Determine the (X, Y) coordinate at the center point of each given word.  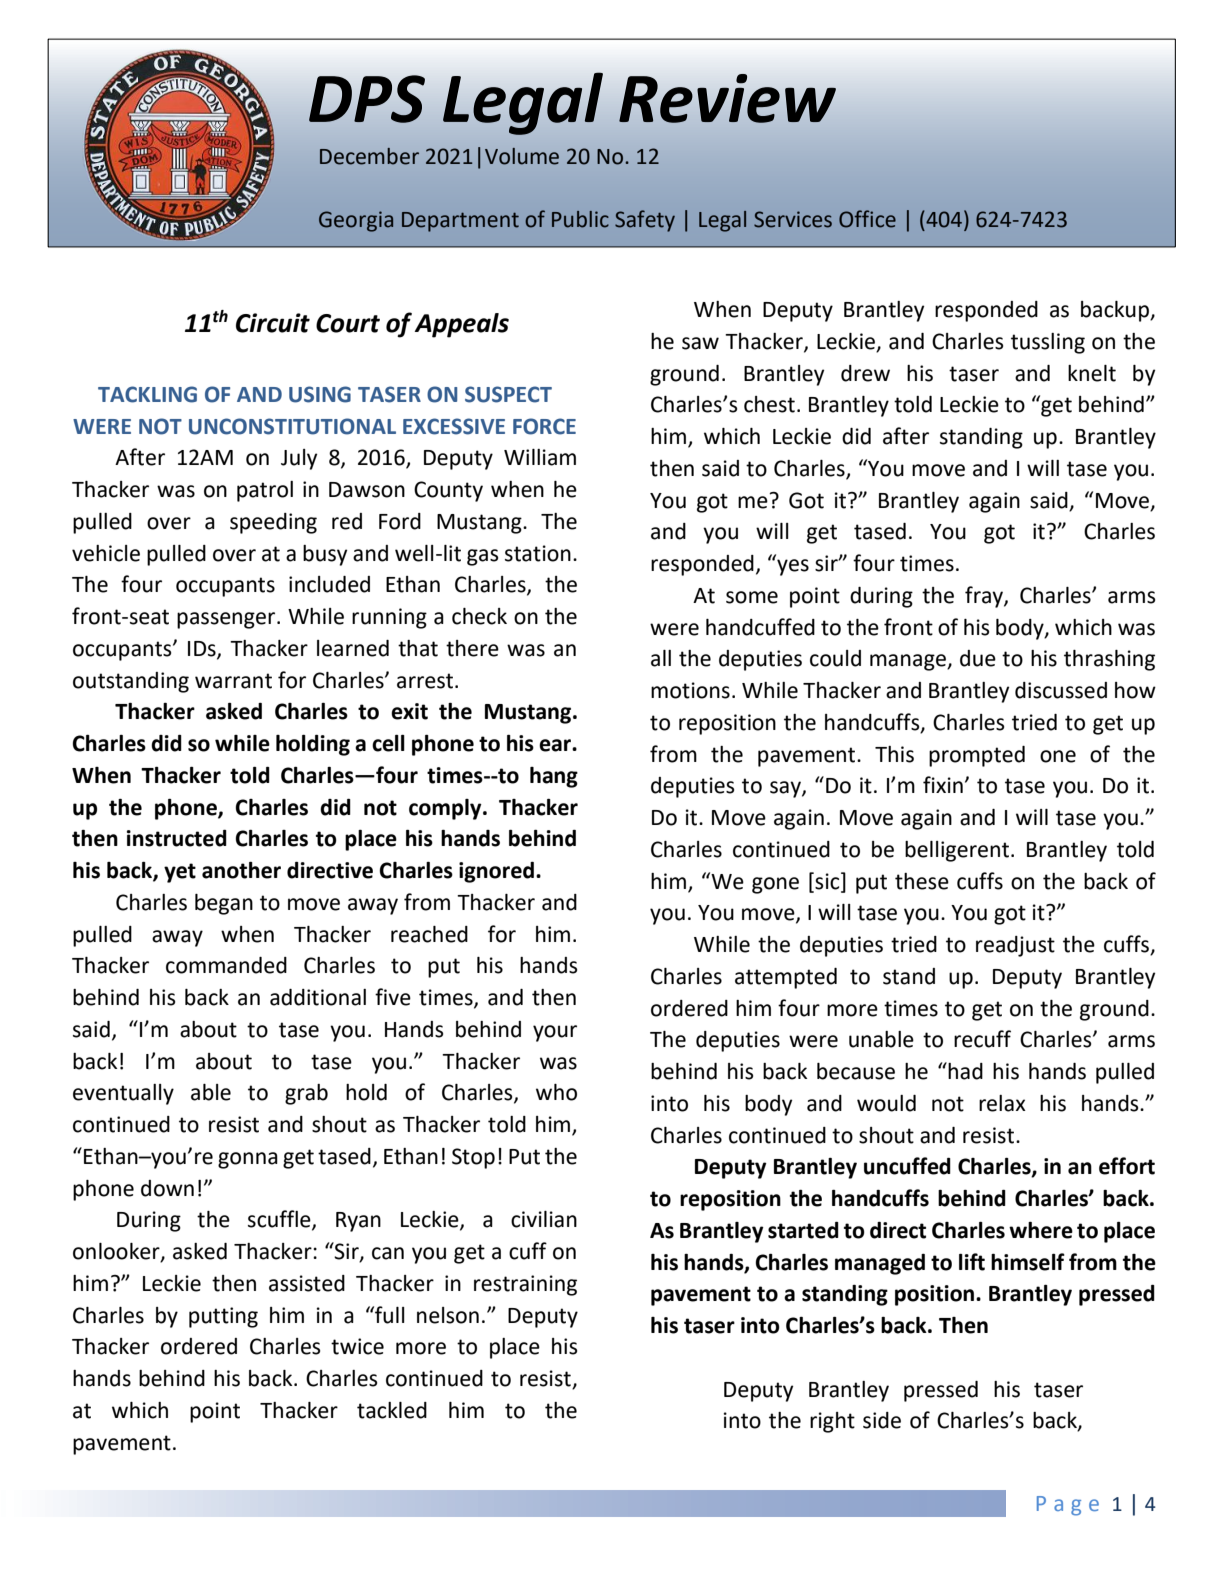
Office (867, 219)
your (555, 1033)
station (538, 553)
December (369, 156)
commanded (226, 965)
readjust (1015, 946)
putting (223, 1317)
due (978, 658)
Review (727, 98)
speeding (273, 523)
